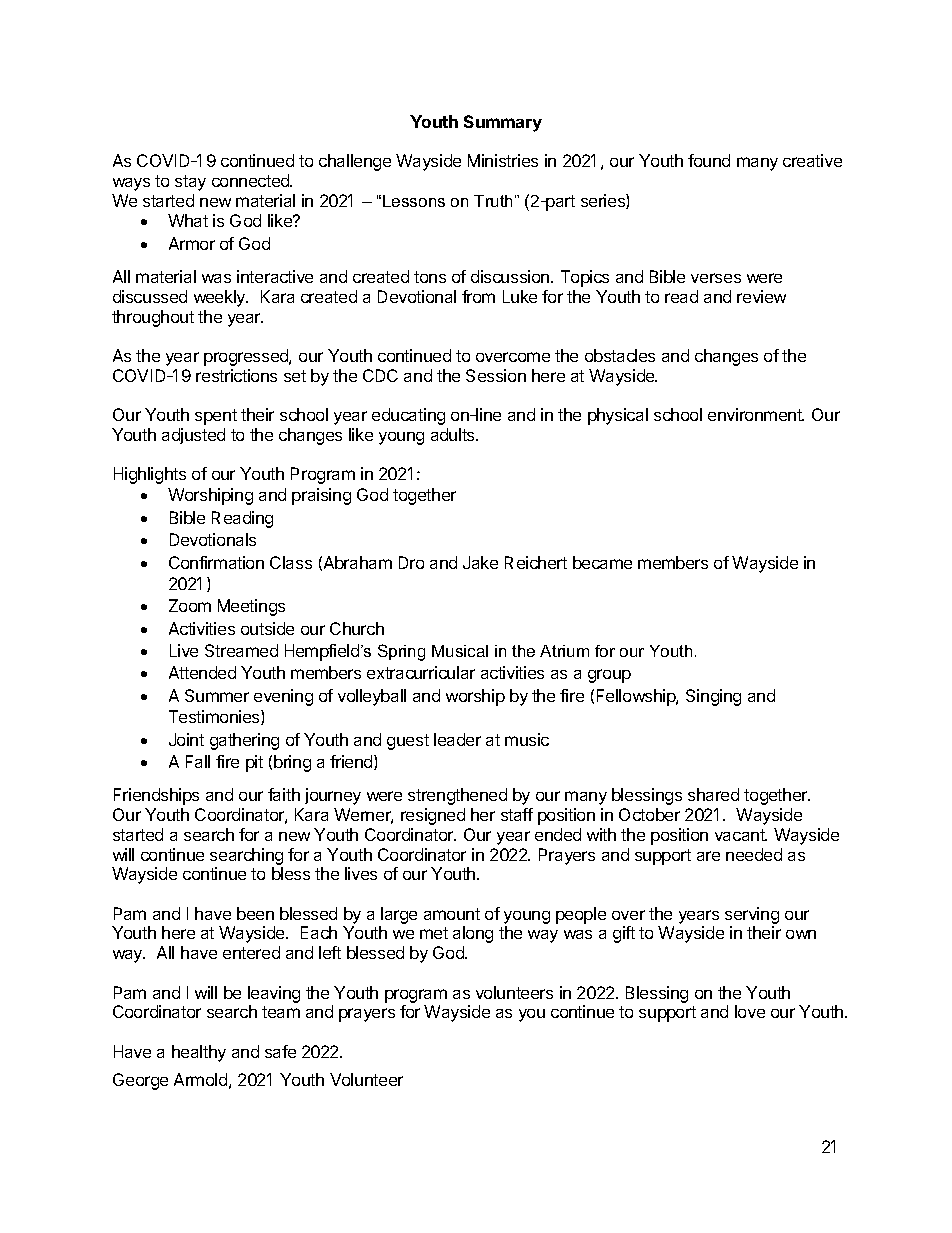 The image size is (952, 1233). Describe the element at coordinates (473, 934) in the page. I see `along` at that location.
